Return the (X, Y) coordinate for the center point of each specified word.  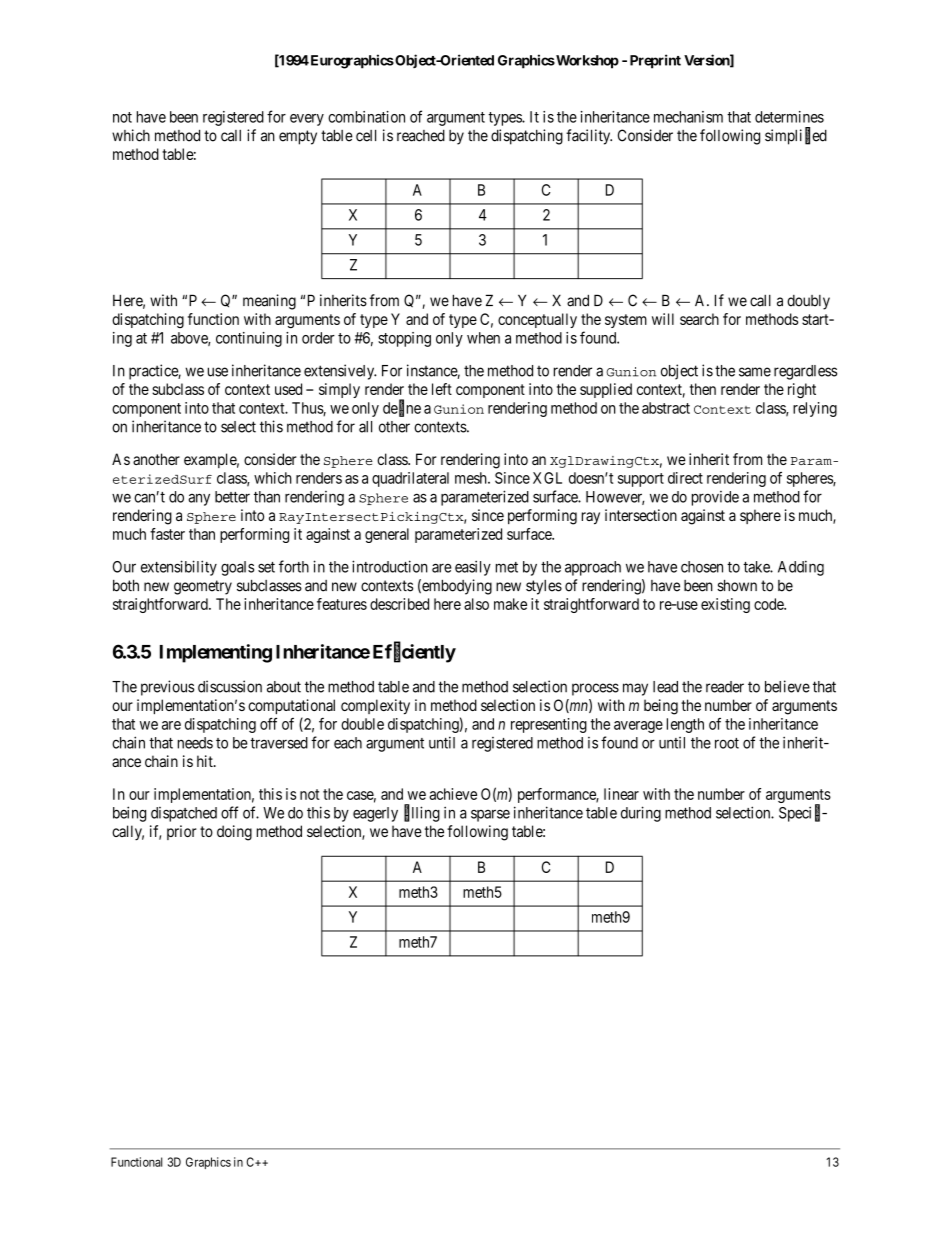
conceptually (537, 320)
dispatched (184, 814)
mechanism (688, 117)
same (755, 372)
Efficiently (414, 653)
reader (725, 687)
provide (715, 498)
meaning (269, 302)
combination (366, 117)
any (199, 499)
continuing (249, 339)
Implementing (216, 653)
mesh (472, 478)
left (442, 389)
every (307, 120)
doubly (808, 302)
